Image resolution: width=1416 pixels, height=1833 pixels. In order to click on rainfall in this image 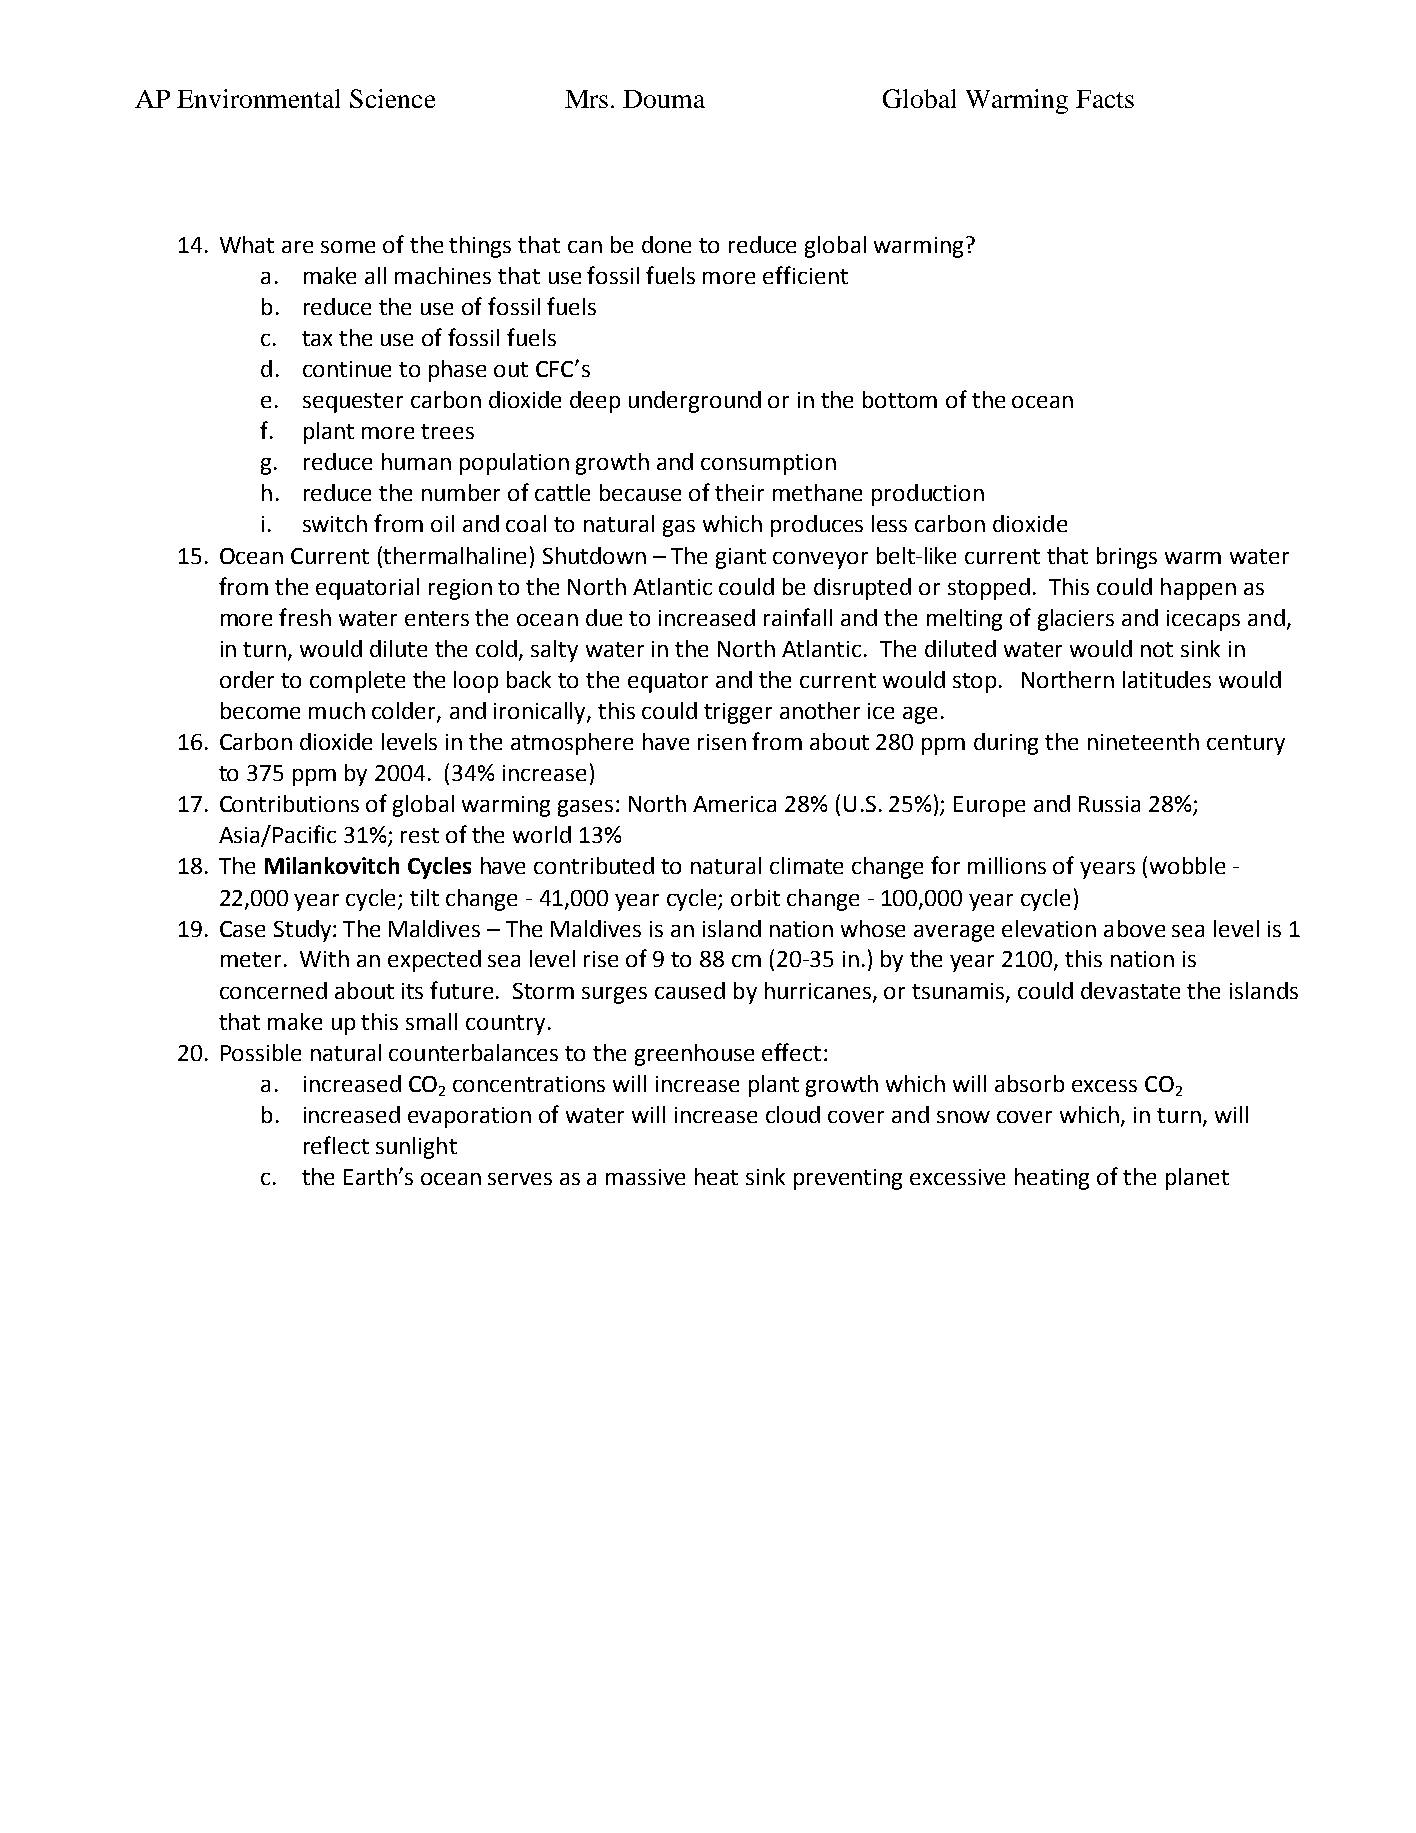, I will do `click(798, 617)`.
